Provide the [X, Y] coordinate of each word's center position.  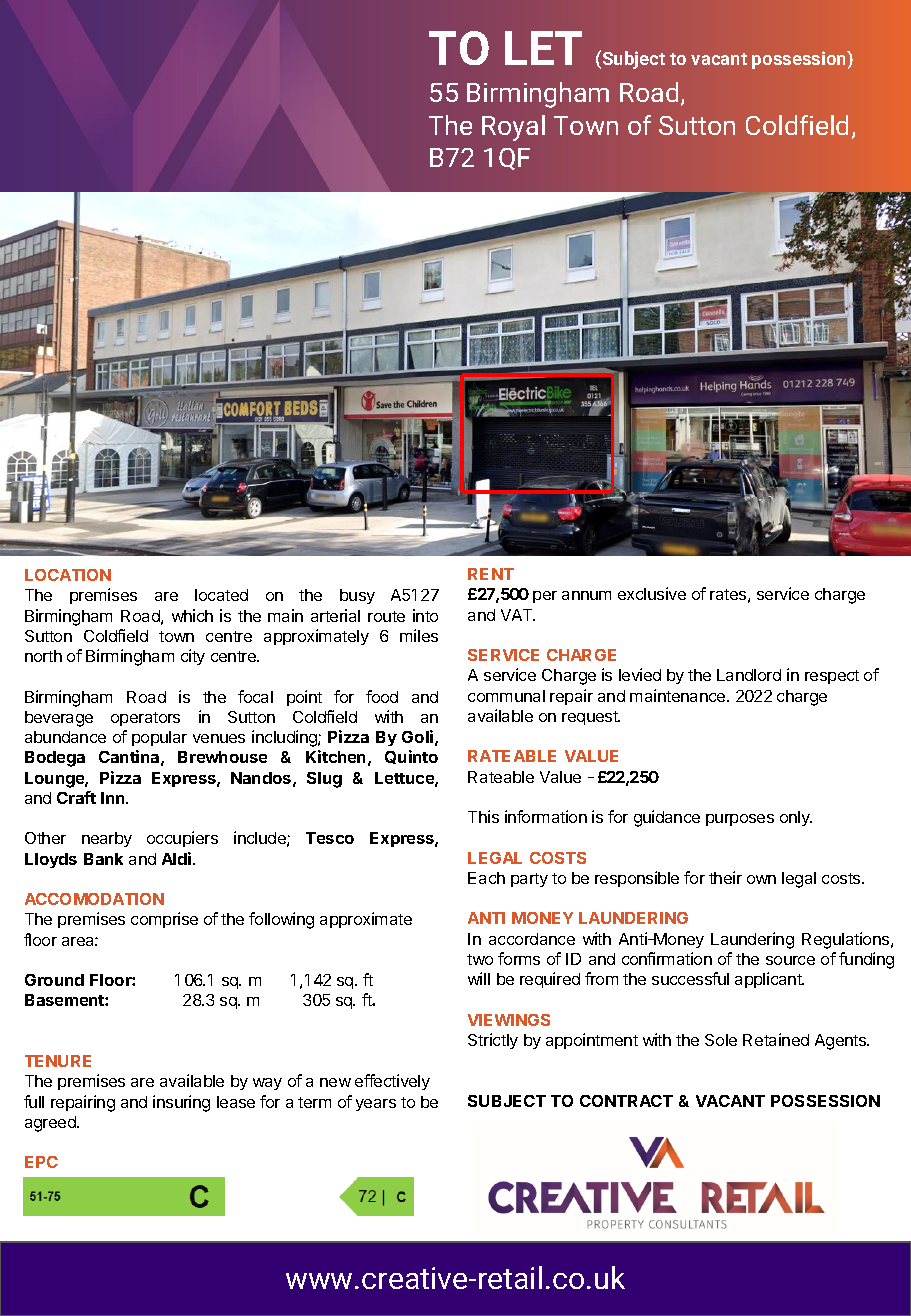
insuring [181, 1103]
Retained [776, 1039]
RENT [491, 574]
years [376, 1105]
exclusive [652, 593]
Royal [513, 128]
